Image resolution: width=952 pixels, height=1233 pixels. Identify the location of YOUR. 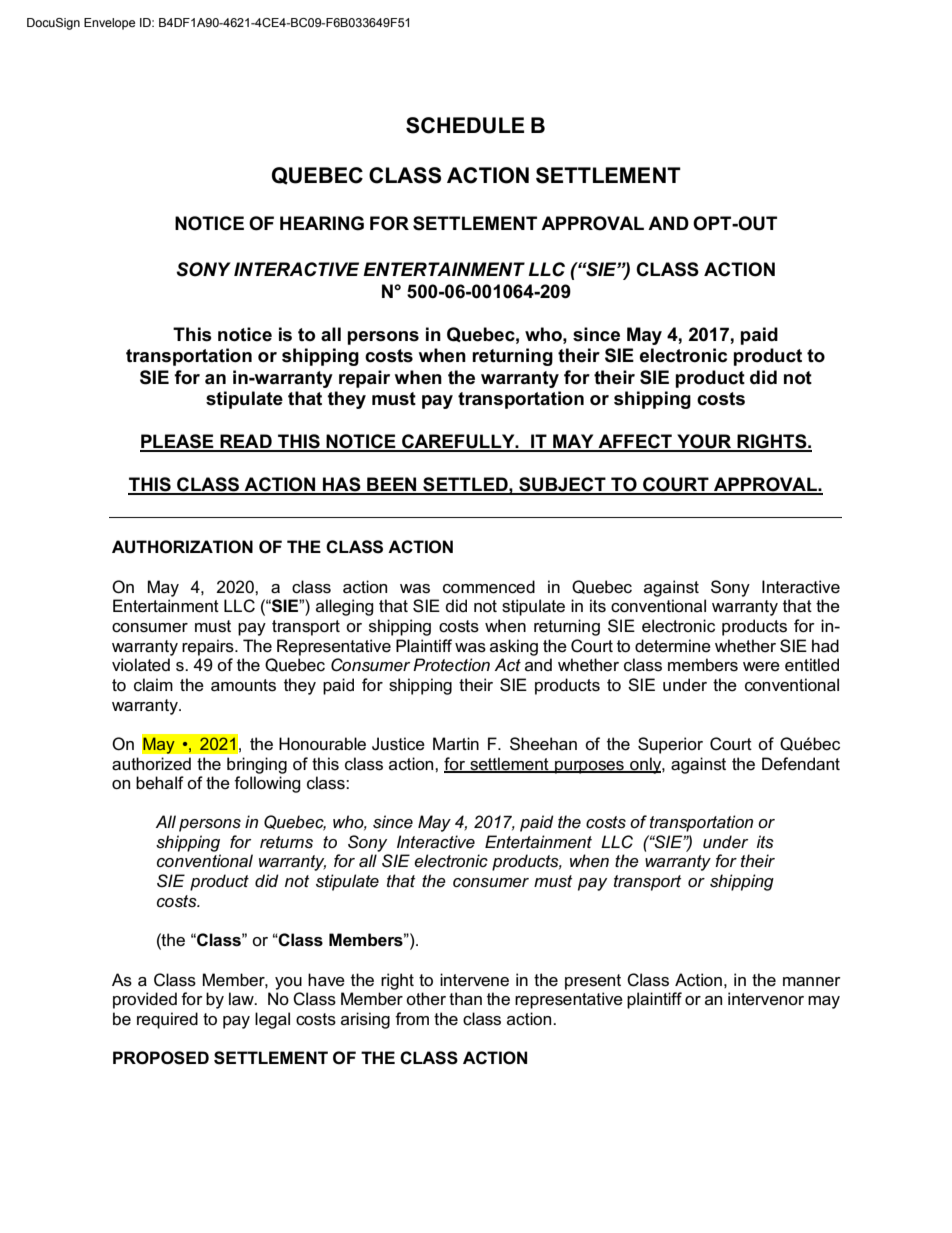
(704, 442).
